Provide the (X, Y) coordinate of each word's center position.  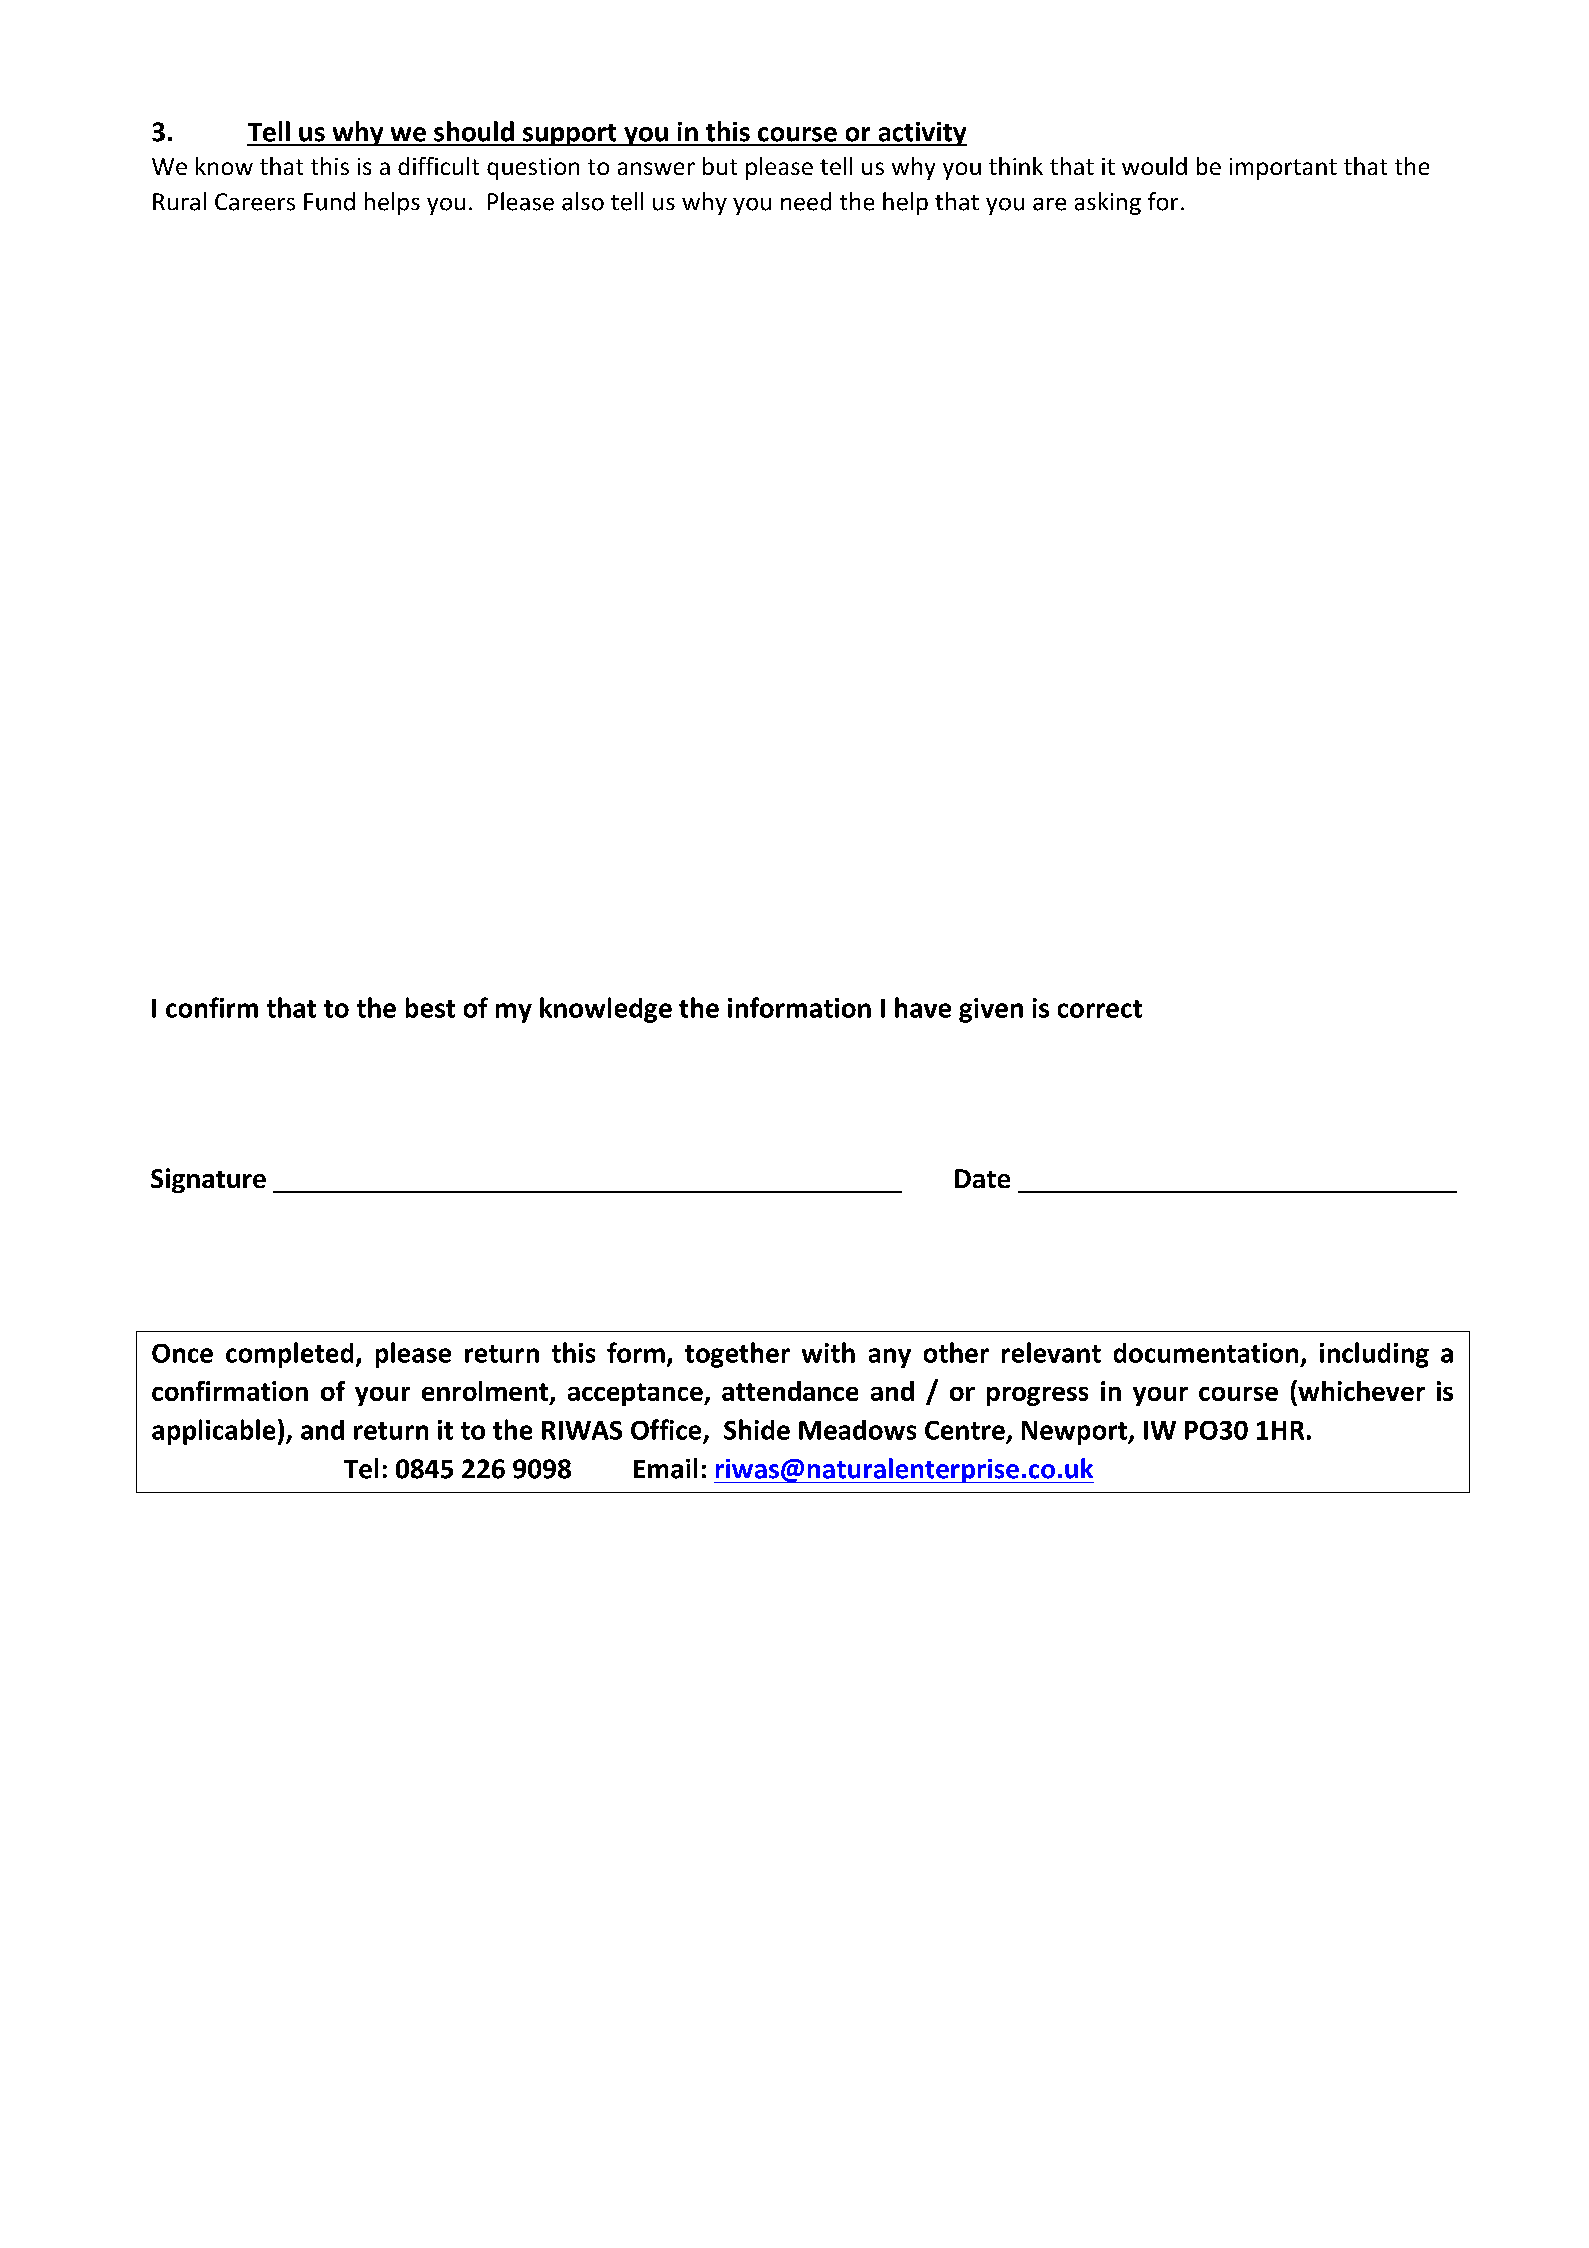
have (923, 1007)
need (806, 201)
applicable (213, 1432)
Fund (329, 201)
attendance (790, 1391)
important (1283, 169)
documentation (1206, 1353)
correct (1100, 1009)
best (430, 1007)
